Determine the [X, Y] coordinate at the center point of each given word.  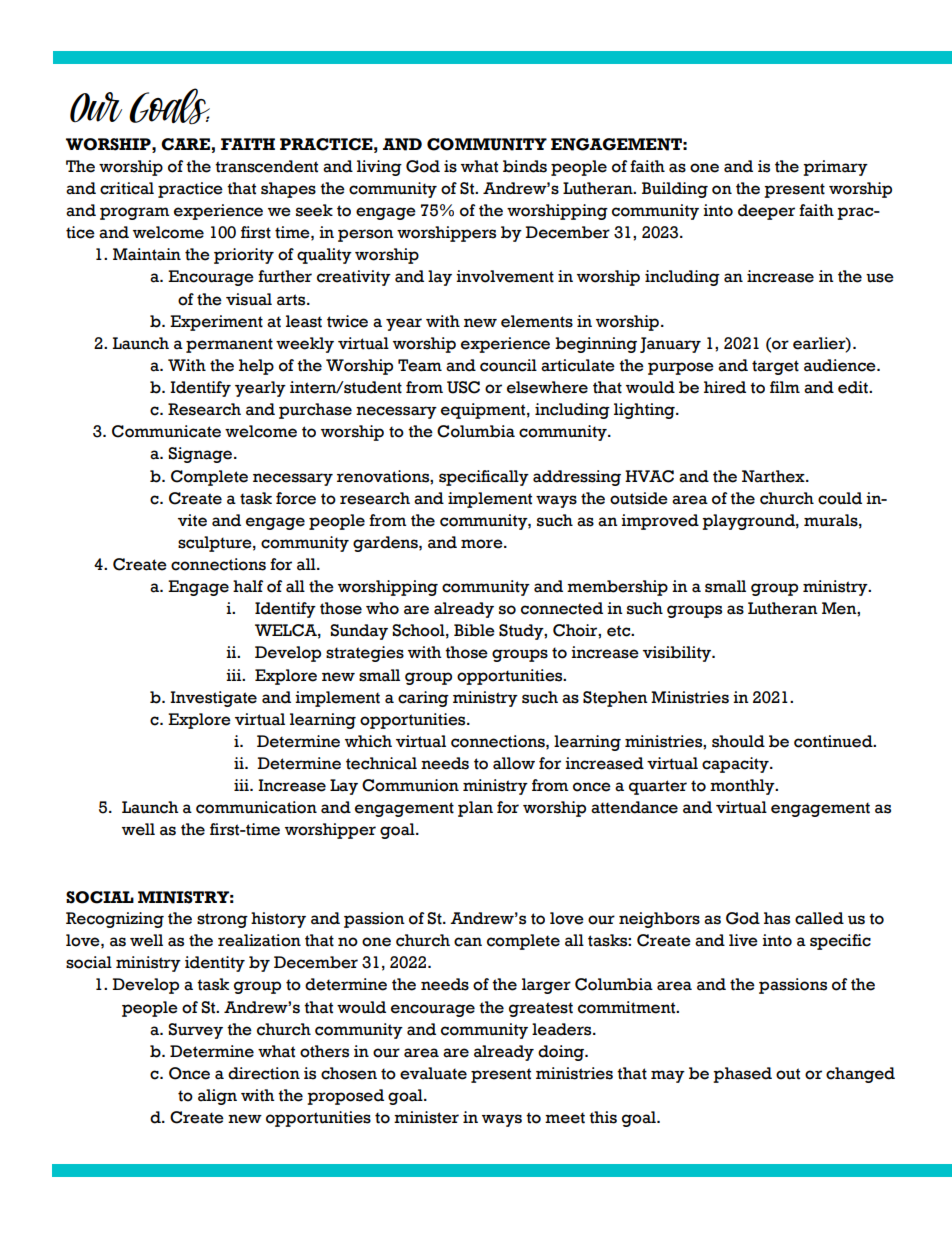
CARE [185, 144]
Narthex [774, 476]
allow [514, 763]
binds [525, 166]
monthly [743, 787]
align [217, 1097]
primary [835, 168]
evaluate [433, 1073]
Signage [201, 455]
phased [742, 1075]
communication [256, 807]
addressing [577, 478]
